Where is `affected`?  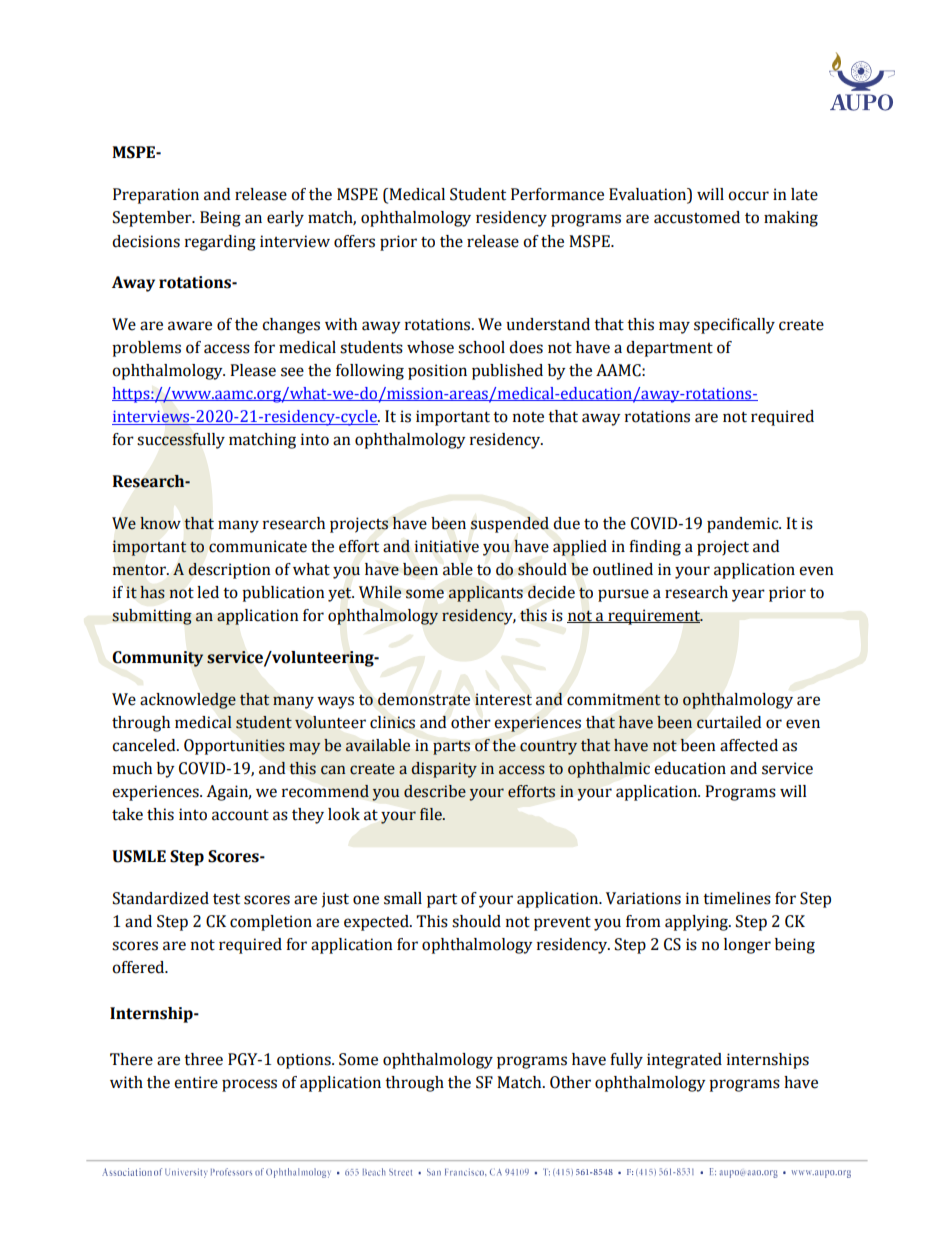
affected is located at coordinates (749, 745).
